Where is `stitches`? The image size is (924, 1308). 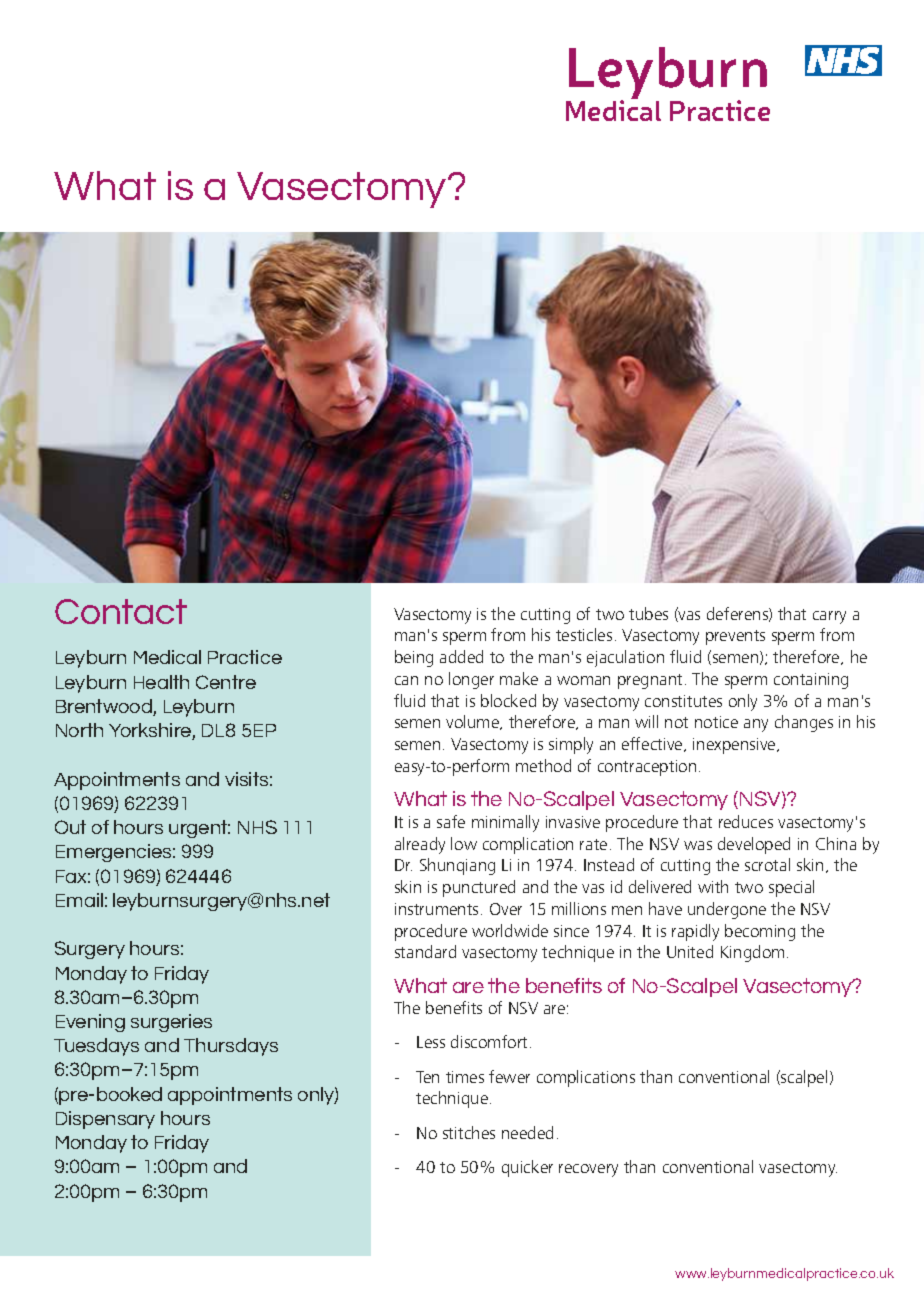
stitches is located at coordinates (469, 1132).
